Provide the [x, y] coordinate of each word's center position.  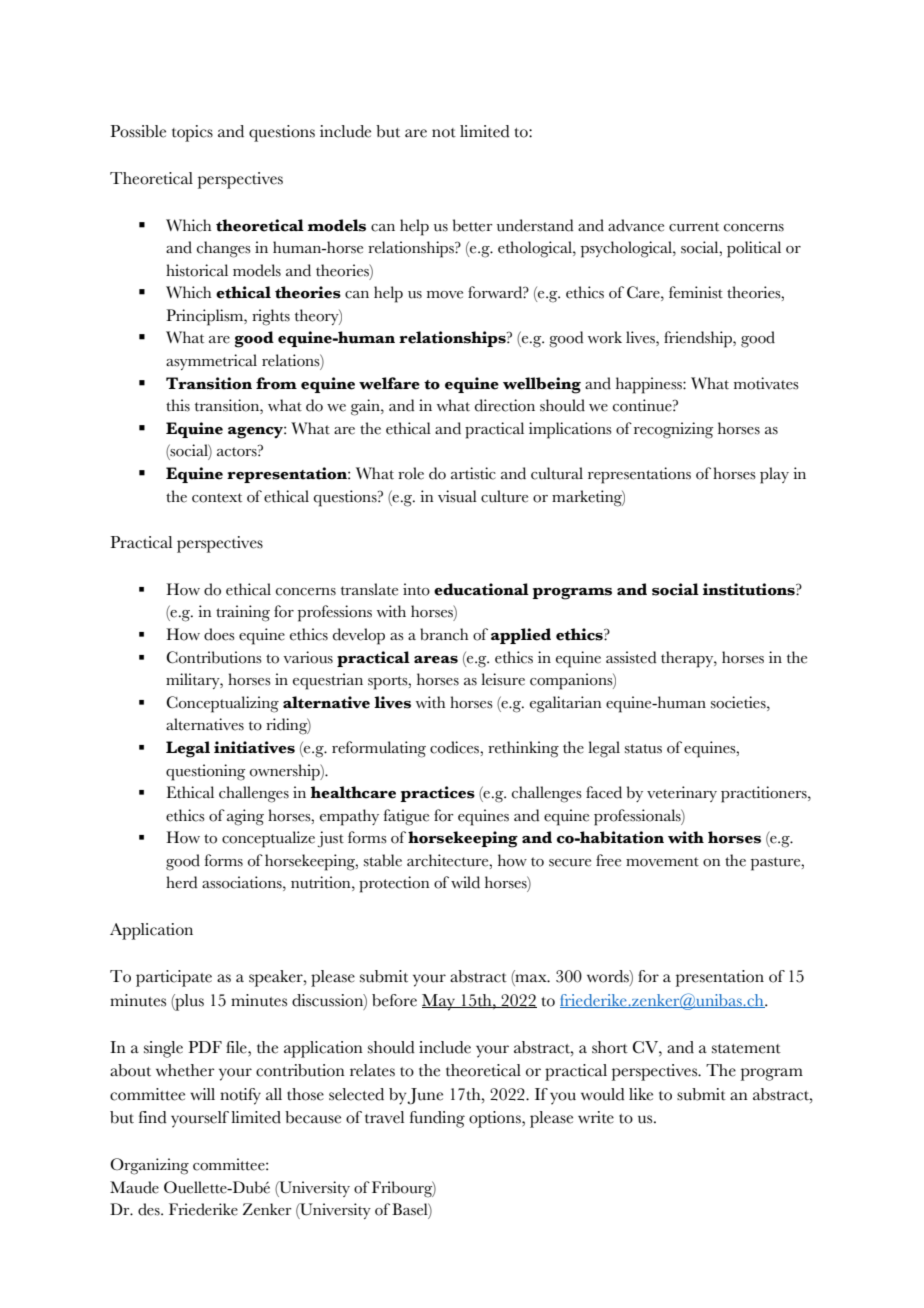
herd [181, 882]
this [178, 405]
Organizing [149, 1166]
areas [436, 660]
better [473, 225]
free [608, 860]
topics [192, 133]
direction [505, 405]
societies [739, 702]
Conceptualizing [222, 704]
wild [465, 882]
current [694, 227]
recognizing [674, 430]
